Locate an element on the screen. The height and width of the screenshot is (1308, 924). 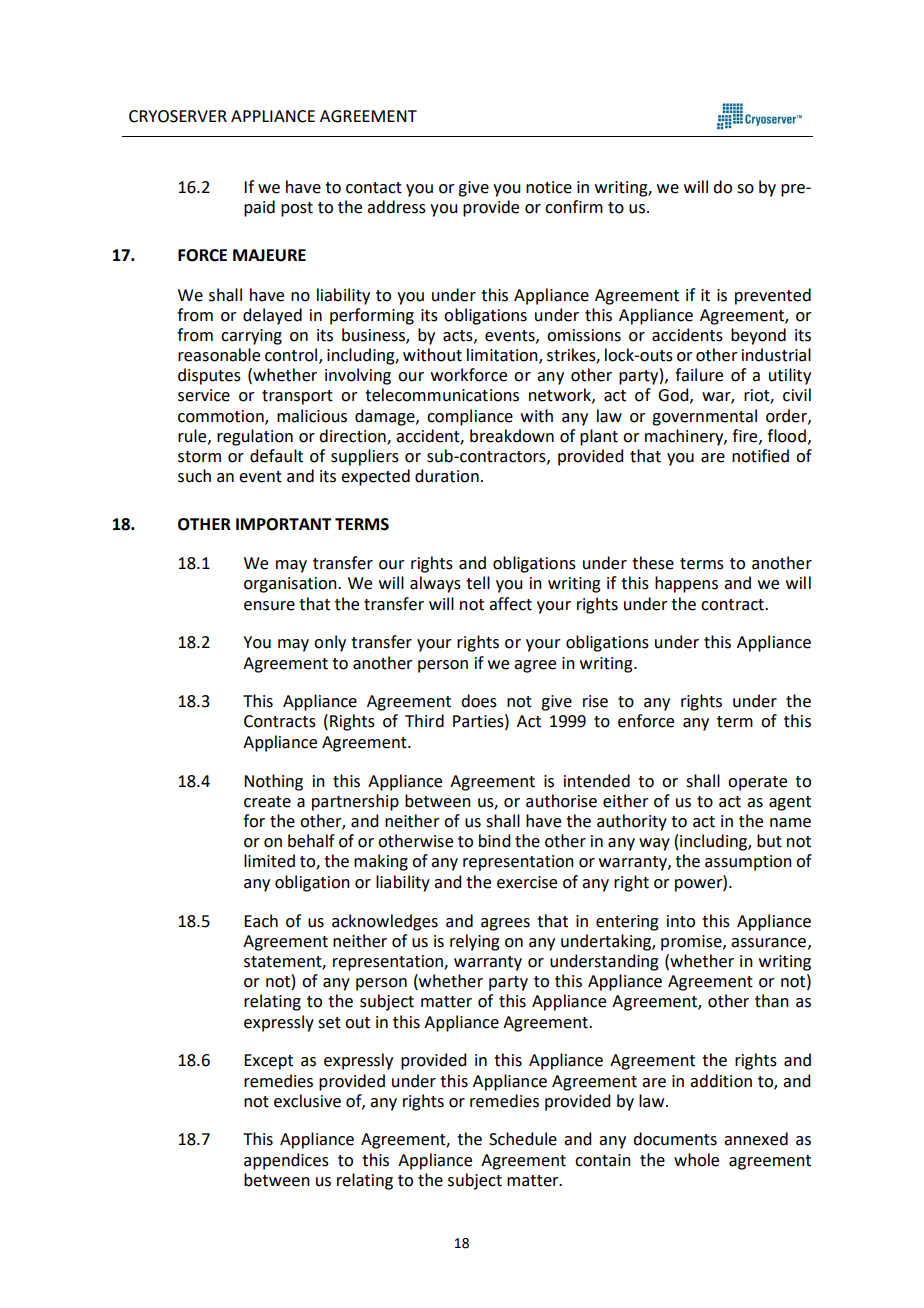
notice is located at coordinates (549, 187).
